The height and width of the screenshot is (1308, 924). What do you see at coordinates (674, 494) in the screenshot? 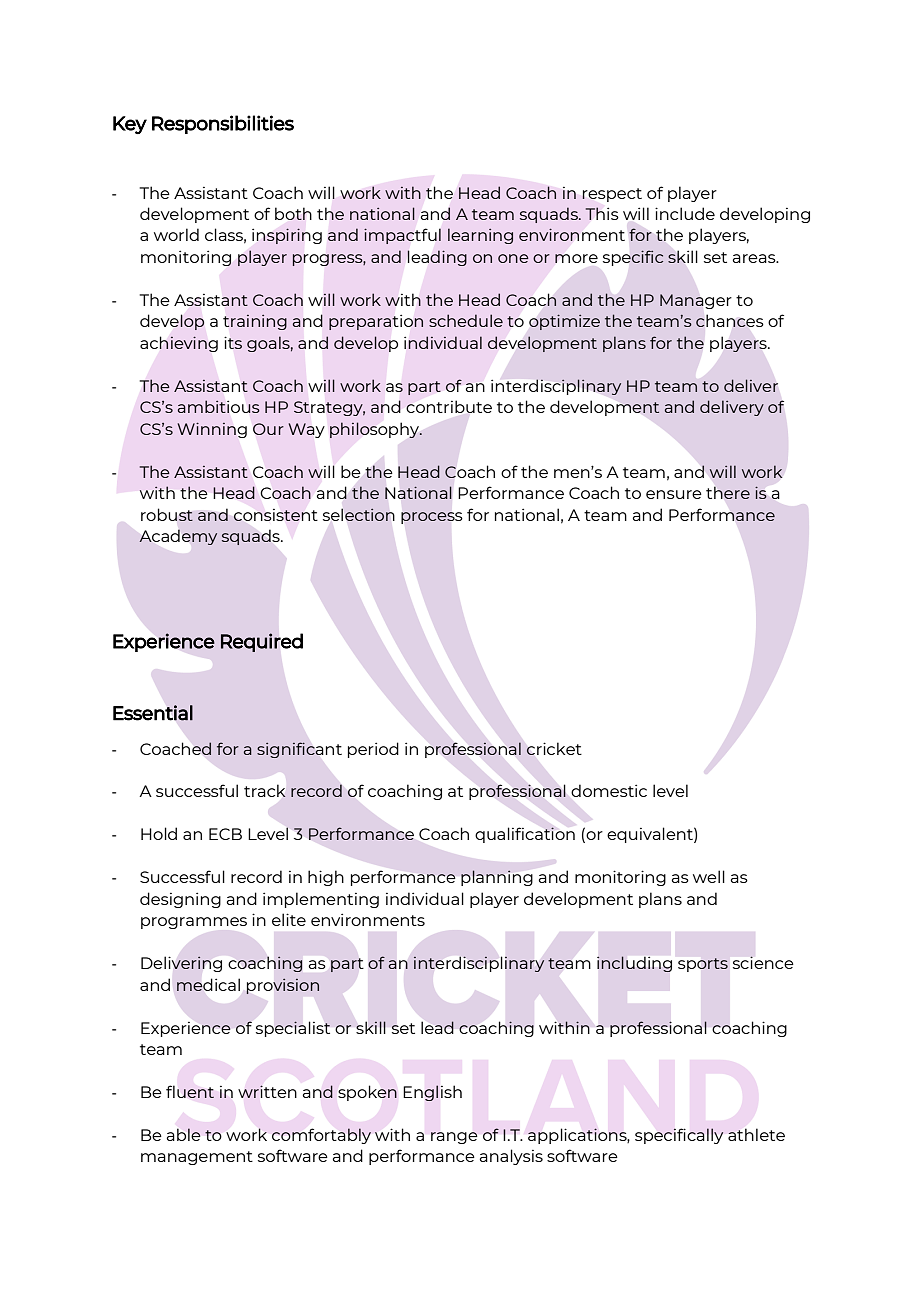
I see `ensure` at bounding box center [674, 494].
